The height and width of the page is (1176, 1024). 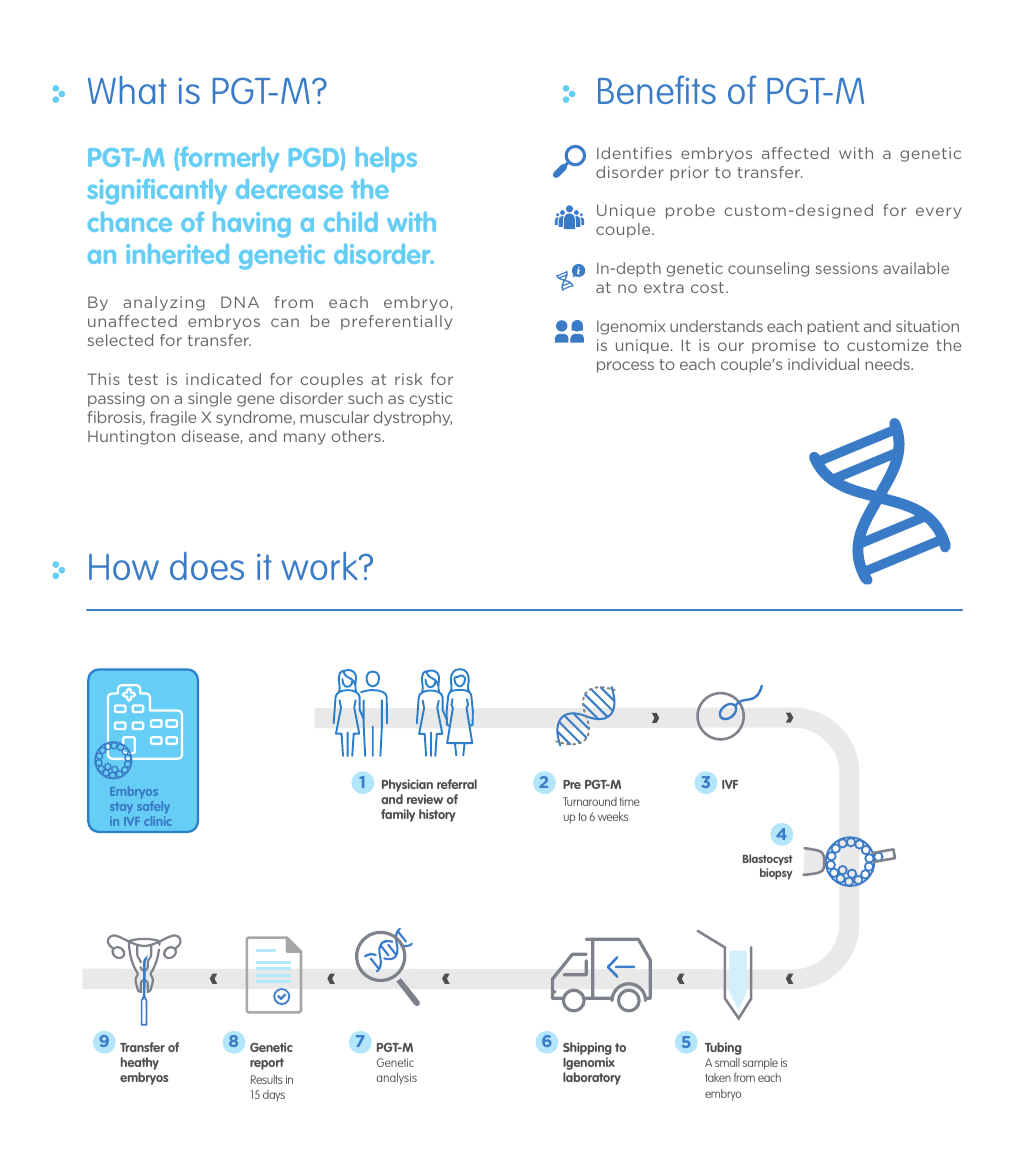 I want to click on Identifies, so click(x=634, y=153).
